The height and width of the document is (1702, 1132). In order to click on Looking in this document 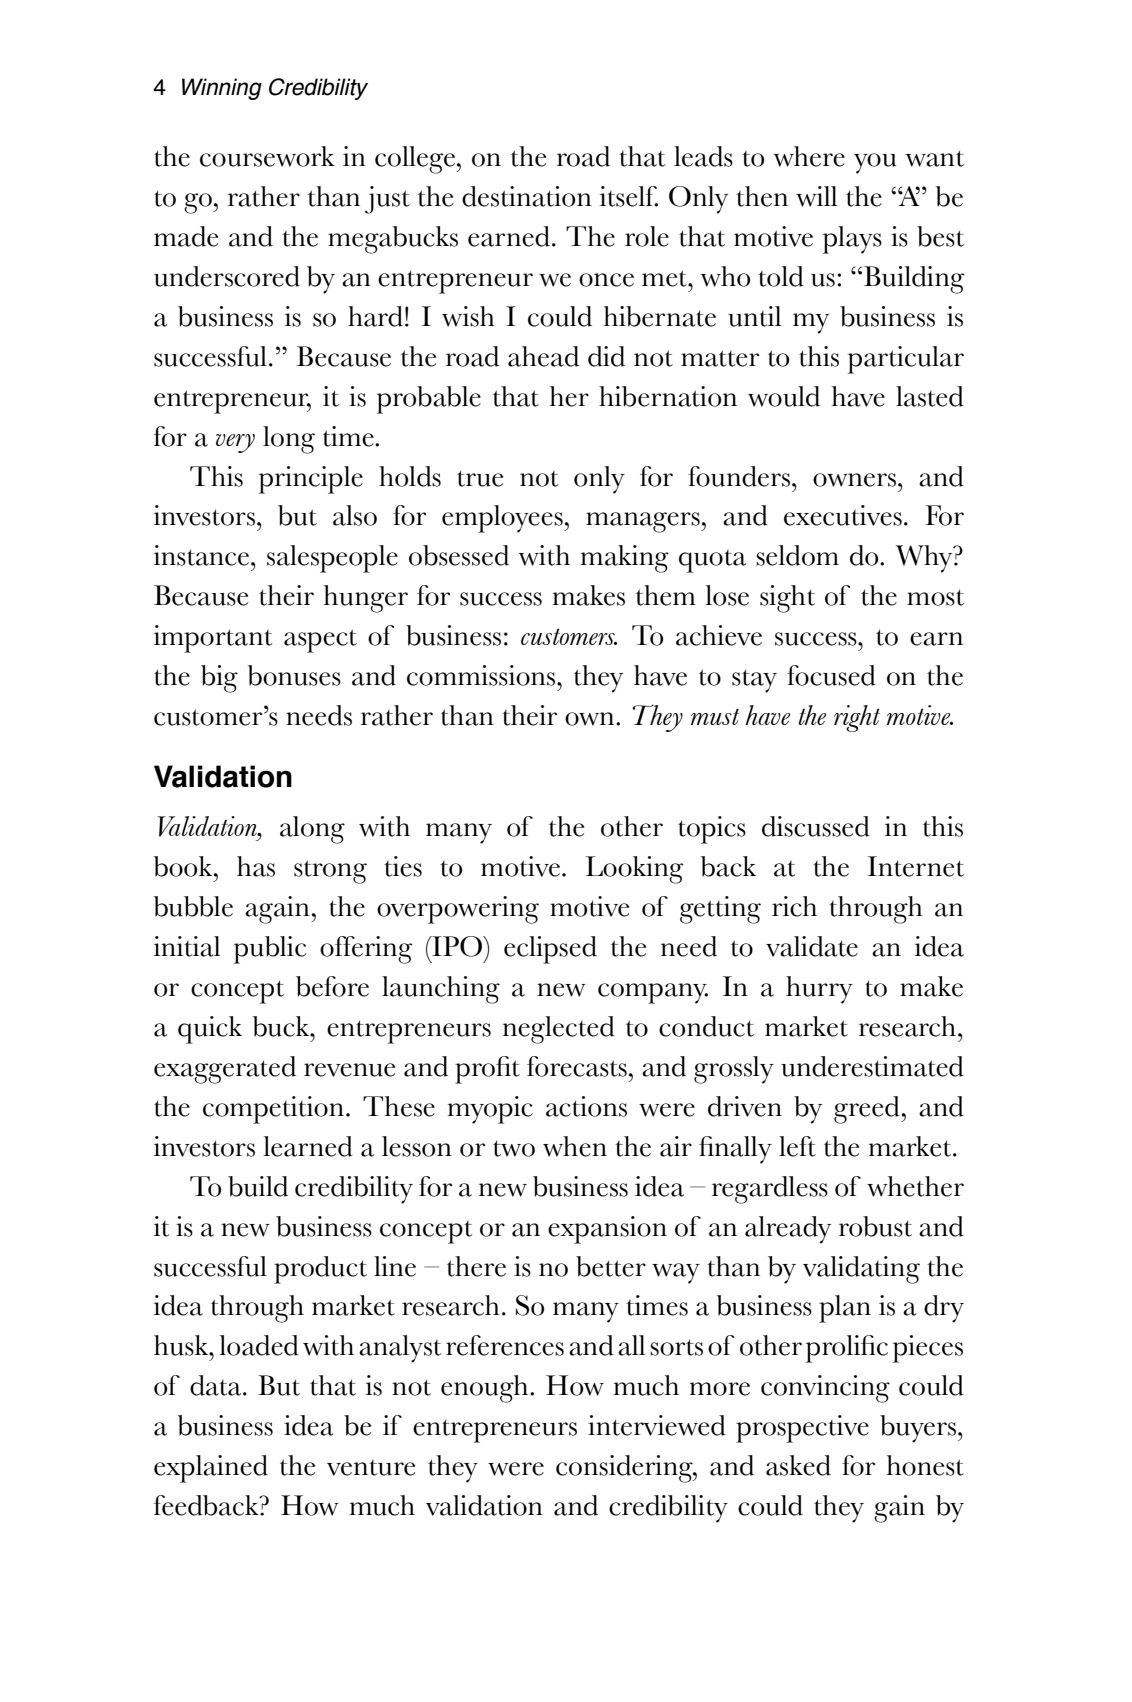, I will do `click(634, 870)`.
